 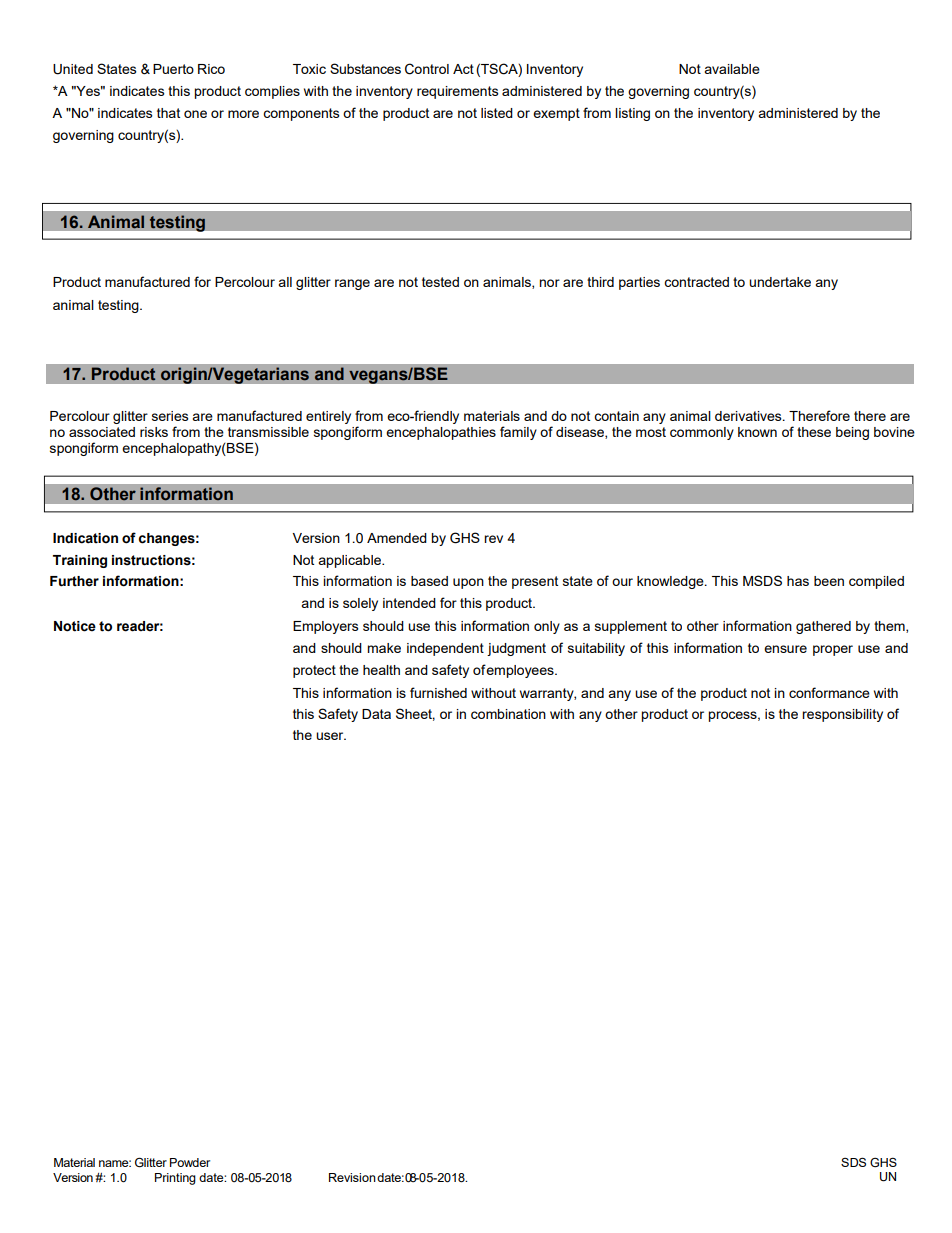 What do you see at coordinates (516, 649) in the document?
I see `judgment` at bounding box center [516, 649].
